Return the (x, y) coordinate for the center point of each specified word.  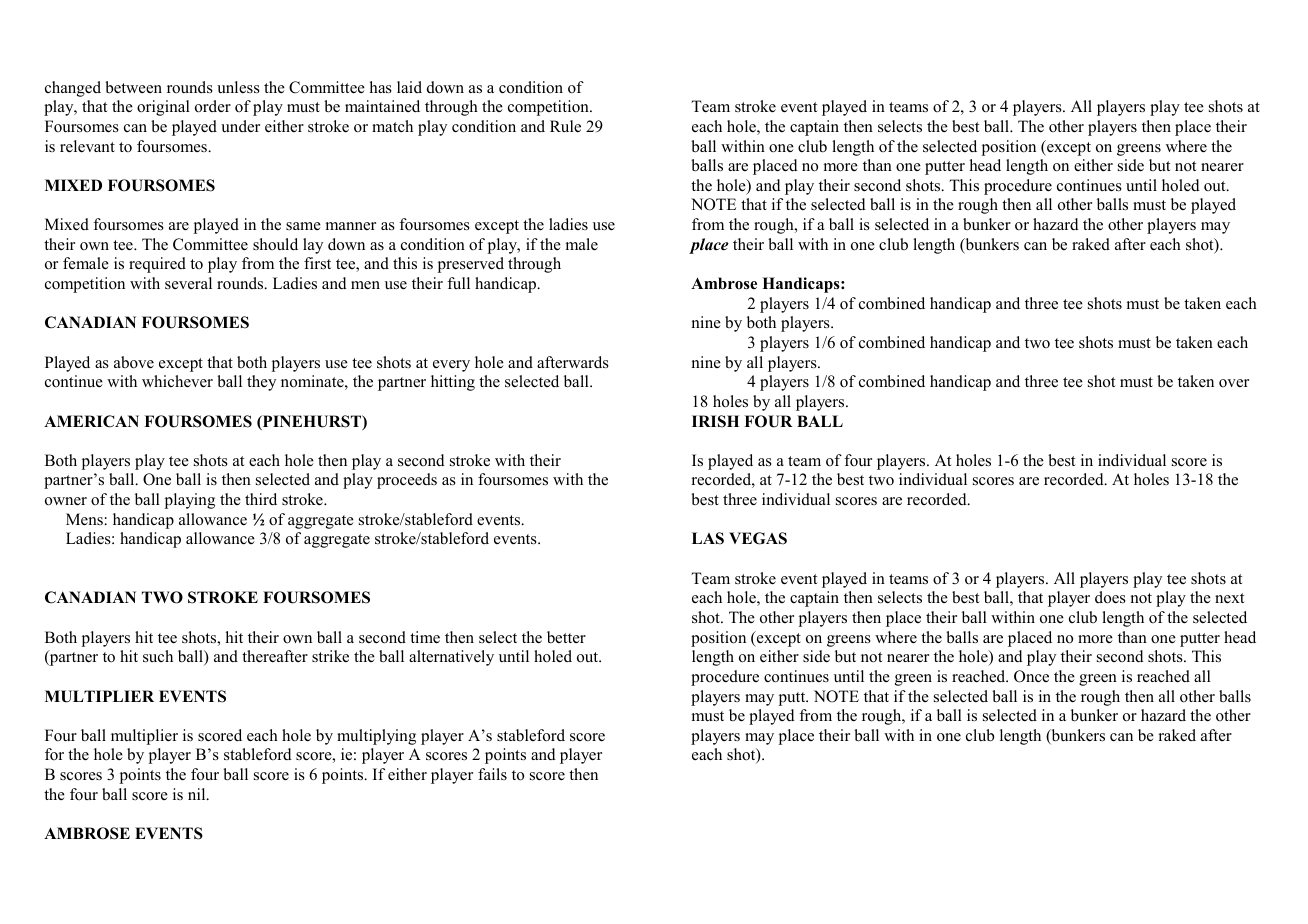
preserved (471, 265)
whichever (177, 381)
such (158, 656)
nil (198, 794)
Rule (565, 126)
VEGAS (758, 538)
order (213, 106)
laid (409, 87)
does (1110, 597)
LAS (708, 538)
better (566, 637)
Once (1031, 676)
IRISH (715, 421)
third (261, 499)
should (275, 244)
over (1234, 383)
